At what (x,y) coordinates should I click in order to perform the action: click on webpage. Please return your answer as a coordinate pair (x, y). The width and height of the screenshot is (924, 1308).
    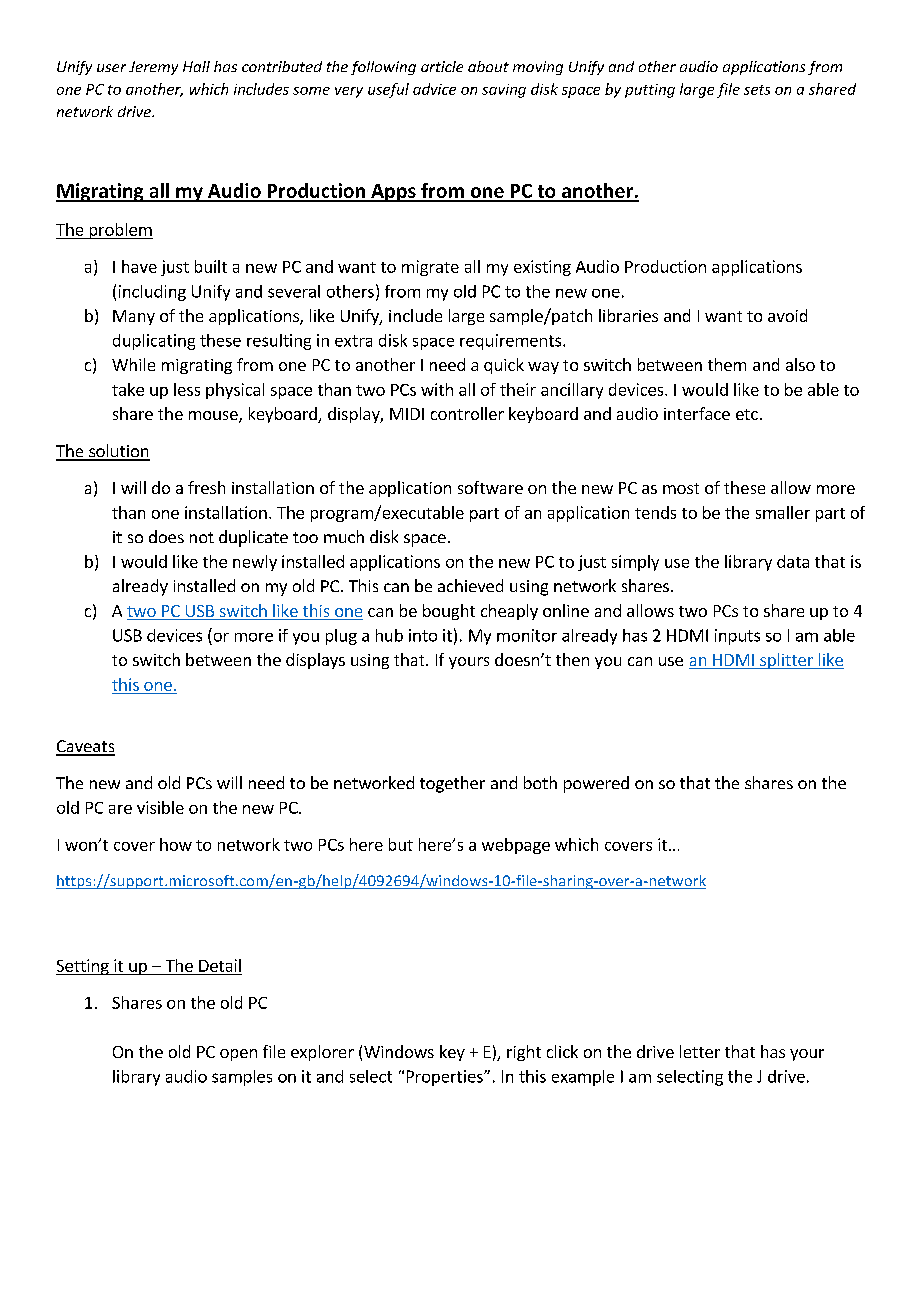
    Looking at the image, I should click on (516, 846).
